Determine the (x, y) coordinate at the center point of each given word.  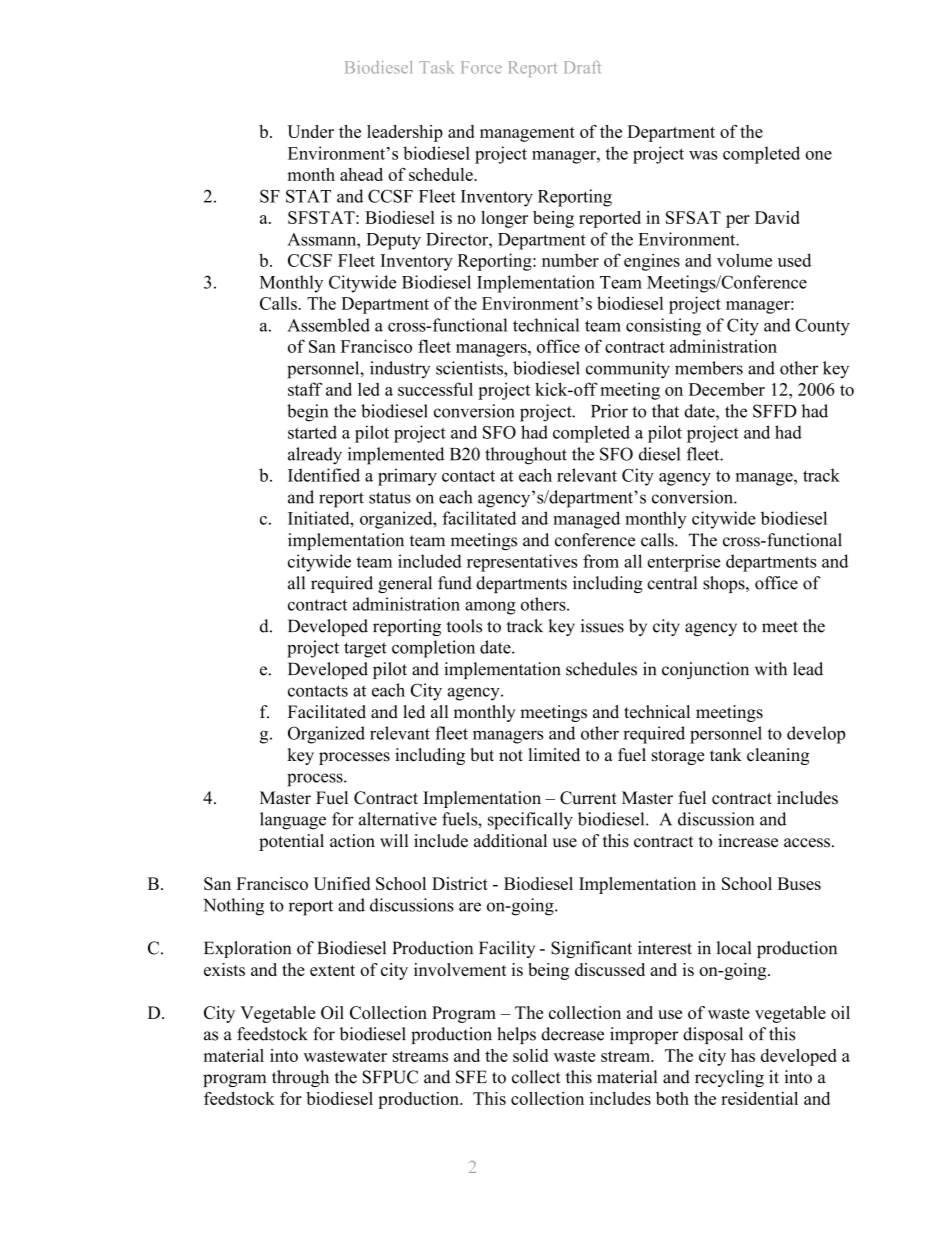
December (727, 389)
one (818, 155)
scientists (470, 368)
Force (481, 67)
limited (554, 755)
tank (726, 754)
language (293, 821)
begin (307, 413)
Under (310, 131)
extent (332, 970)
